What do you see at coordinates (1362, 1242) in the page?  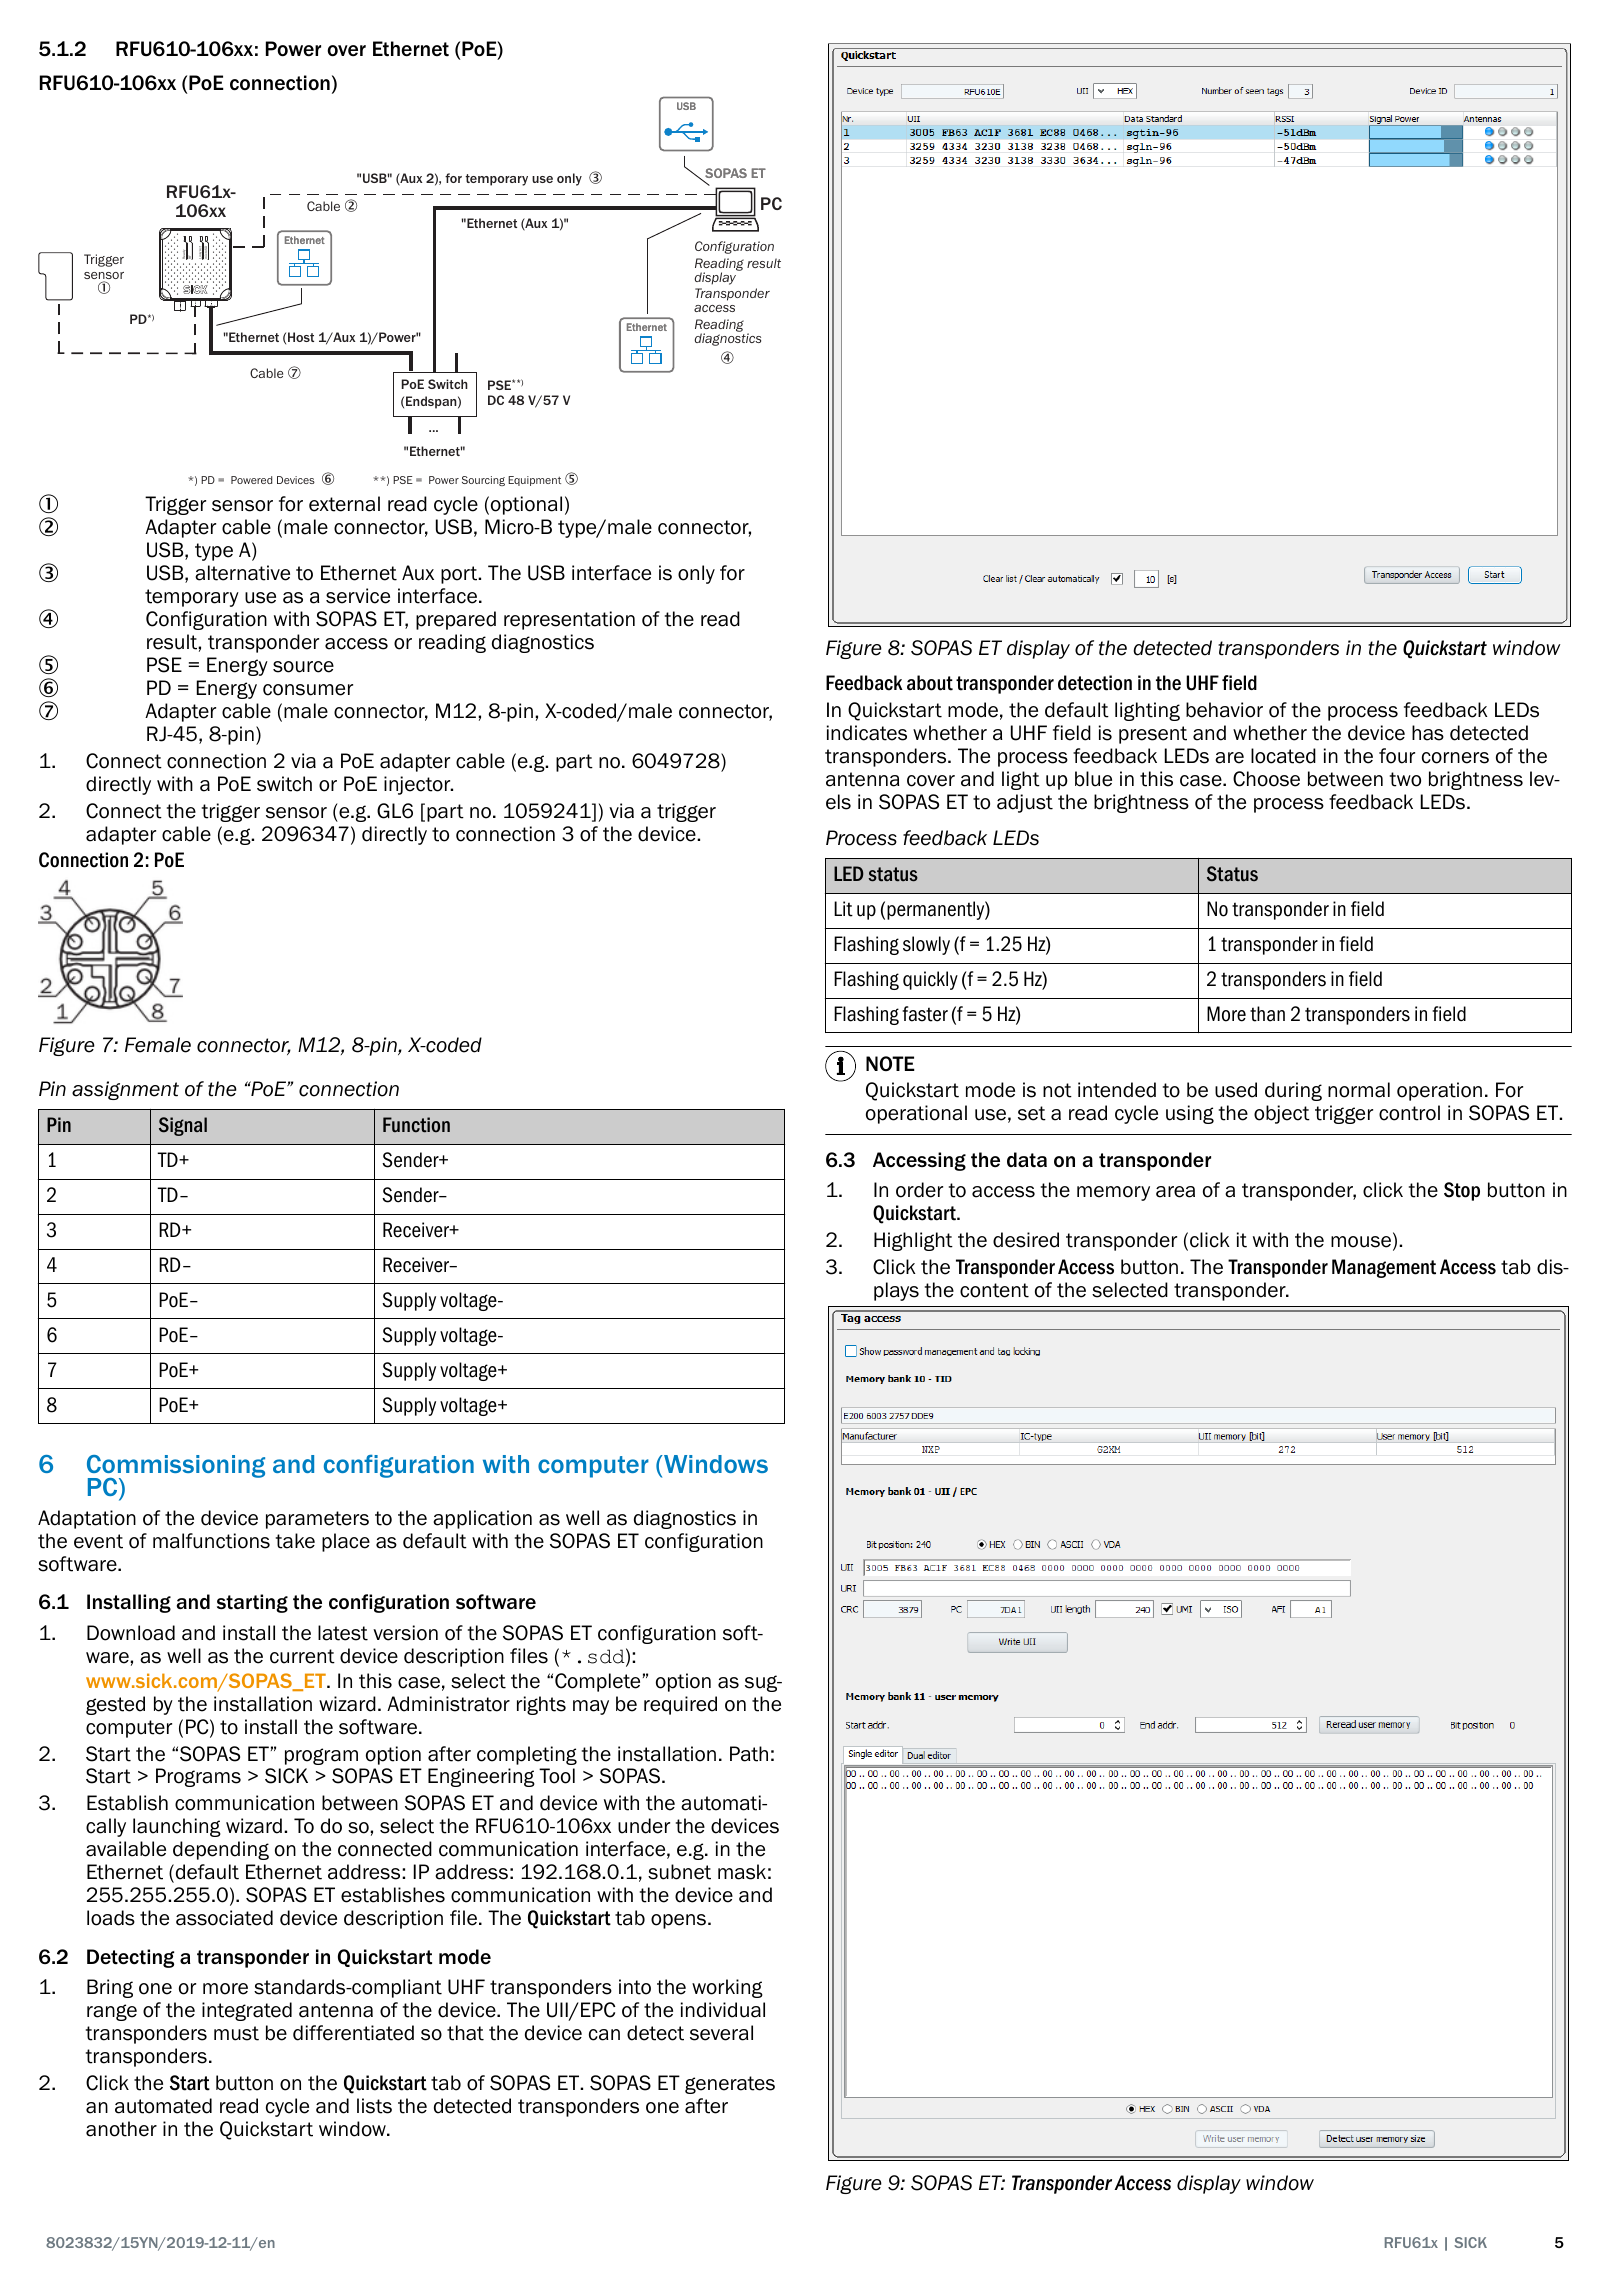 I see `mouse` at bounding box center [1362, 1242].
